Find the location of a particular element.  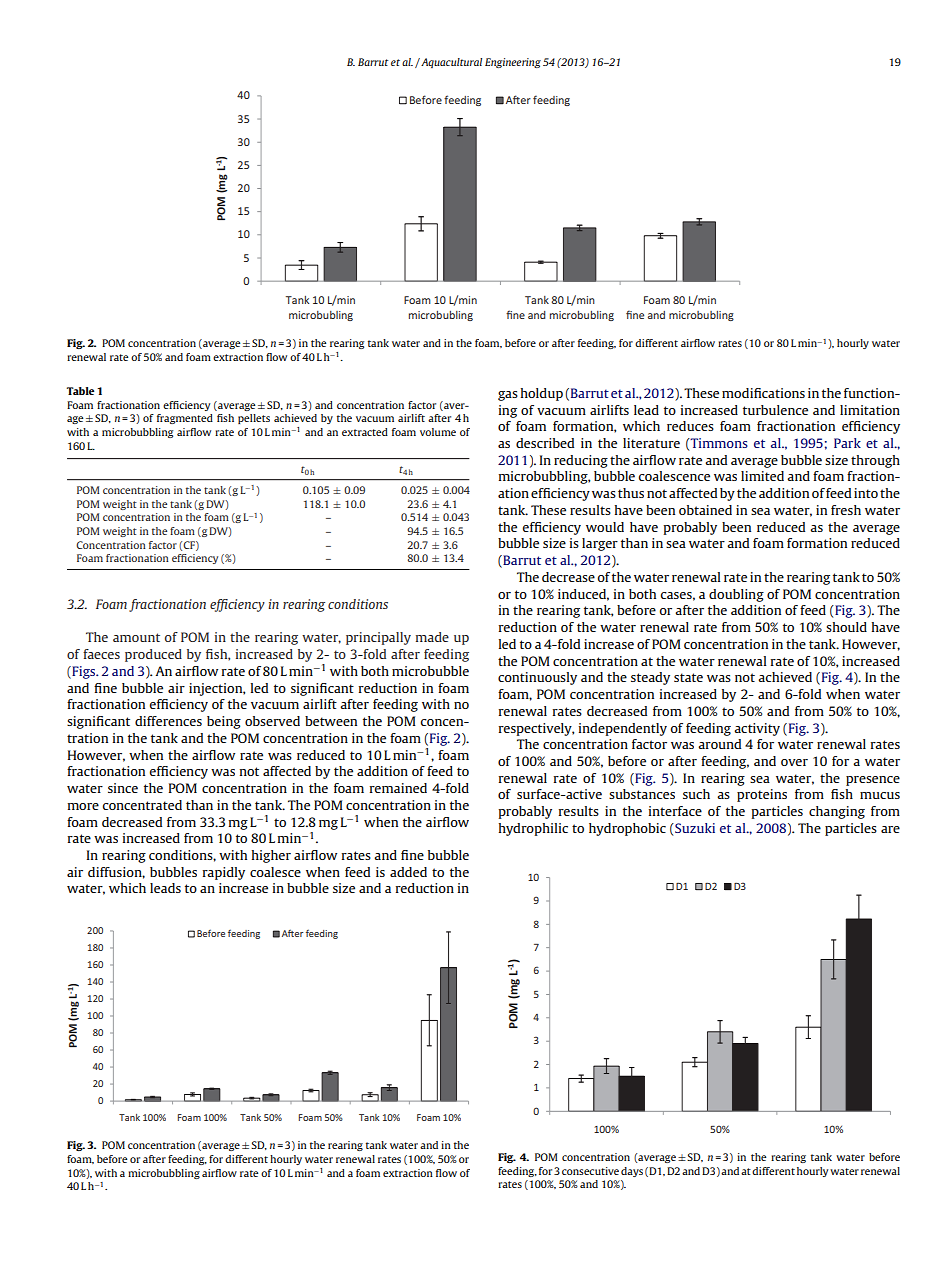

volume is located at coordinates (438, 432).
